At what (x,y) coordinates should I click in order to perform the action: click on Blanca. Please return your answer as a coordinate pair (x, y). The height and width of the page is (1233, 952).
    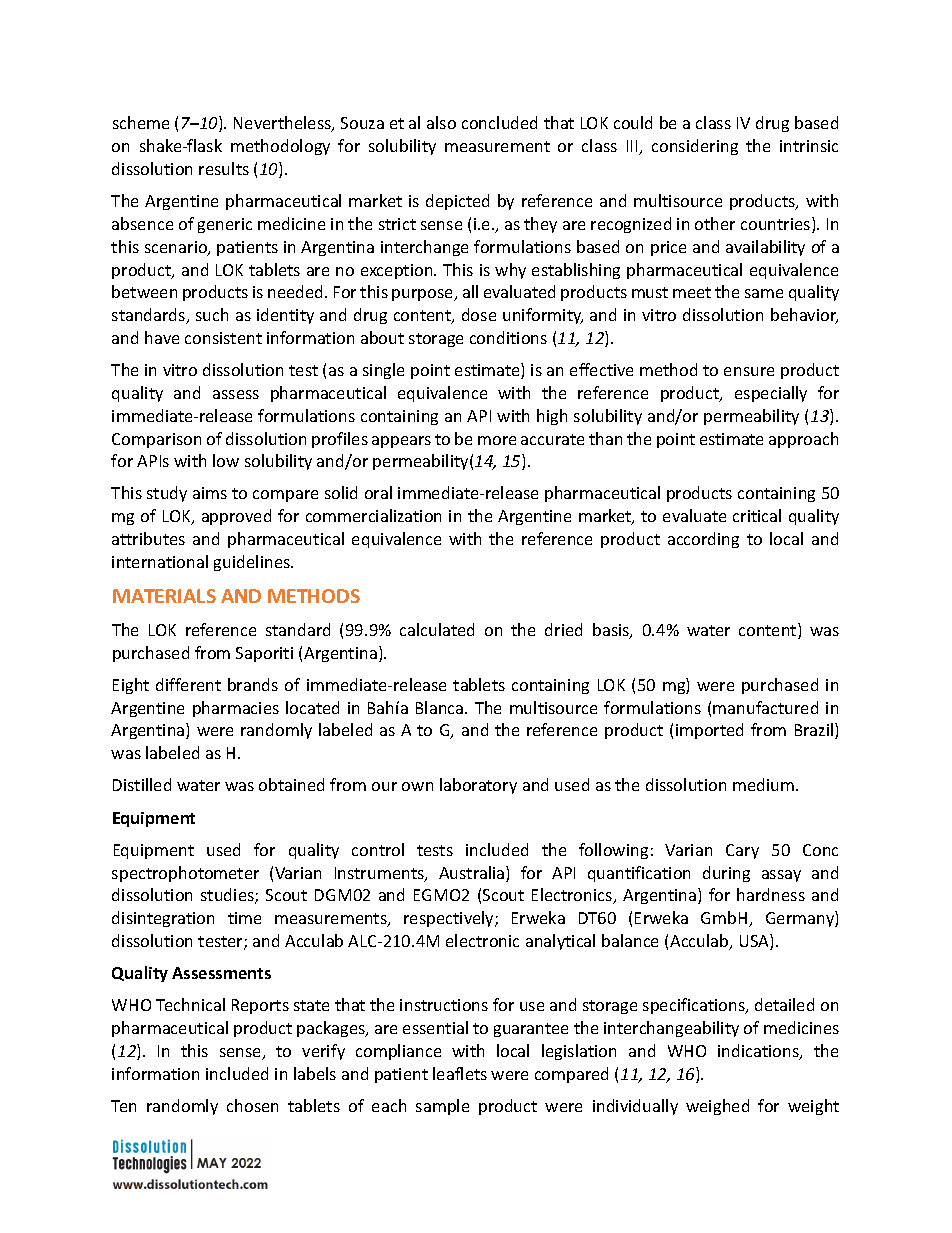
    Looking at the image, I should click on (441, 707).
